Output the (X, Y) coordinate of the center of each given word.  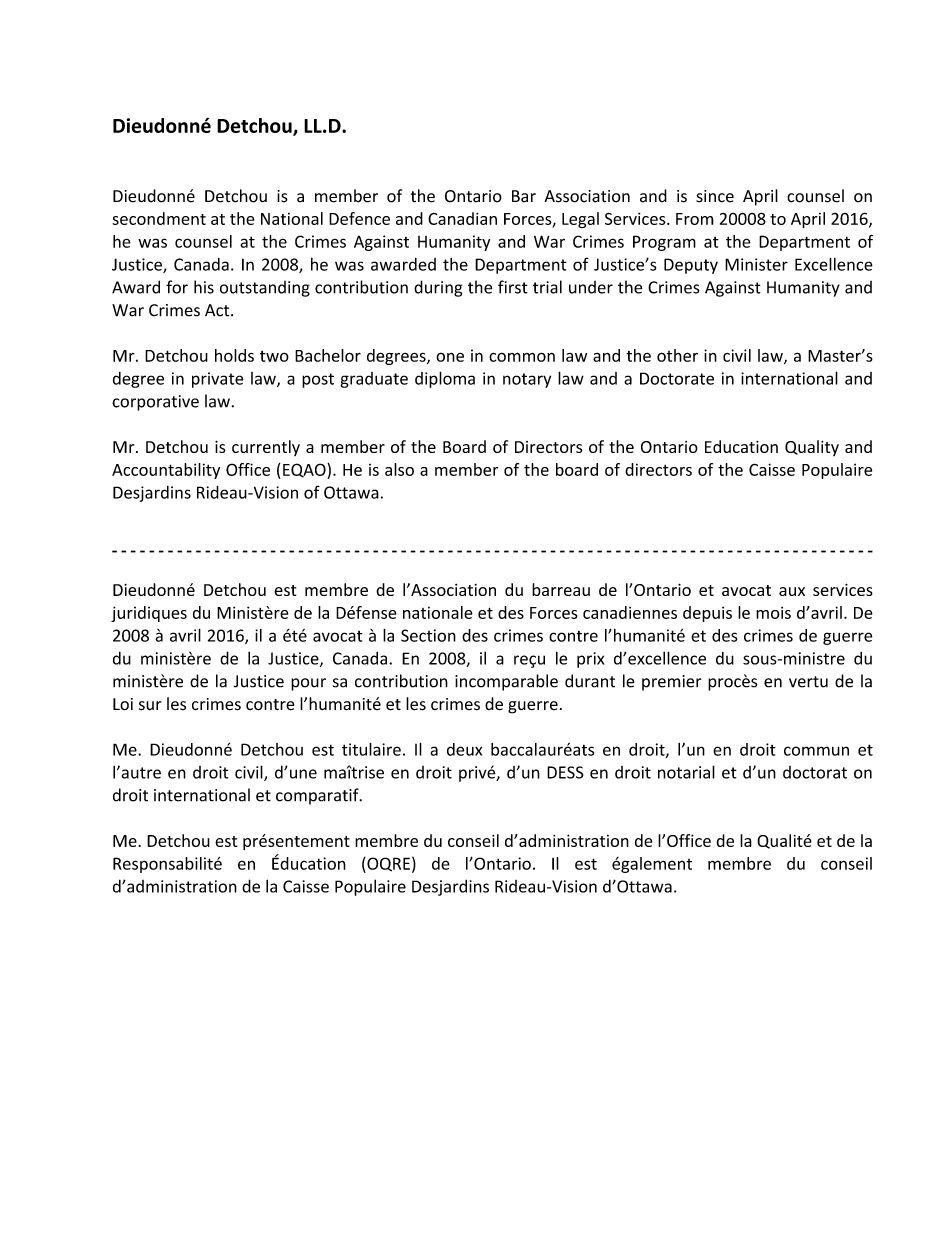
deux (464, 749)
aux (792, 591)
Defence (359, 218)
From (695, 219)
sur (150, 706)
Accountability (166, 471)
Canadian (462, 218)
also (399, 469)
